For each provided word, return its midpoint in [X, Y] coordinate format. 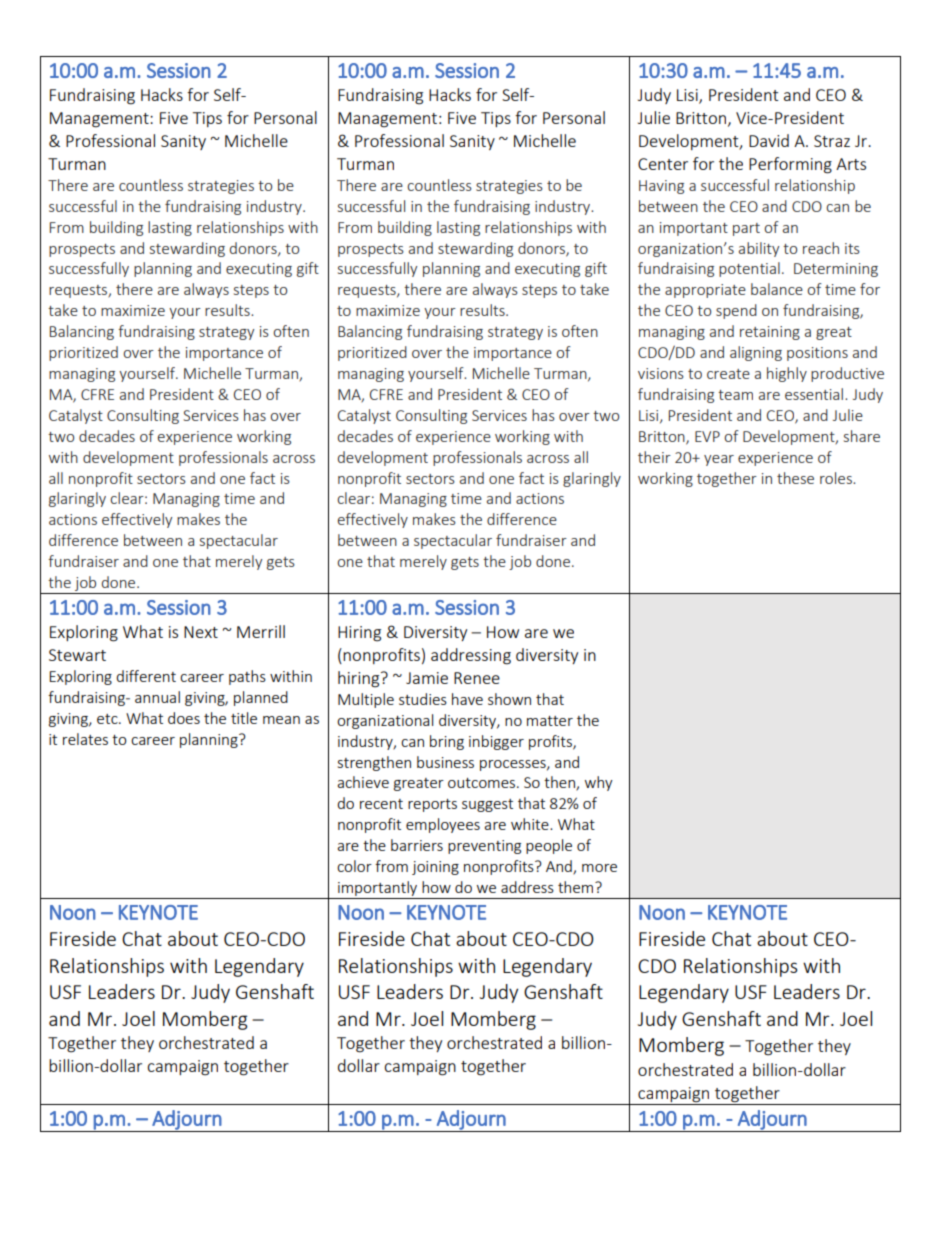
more [599, 868]
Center [663, 164]
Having [661, 187]
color [354, 866]
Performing [790, 165]
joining [435, 868]
